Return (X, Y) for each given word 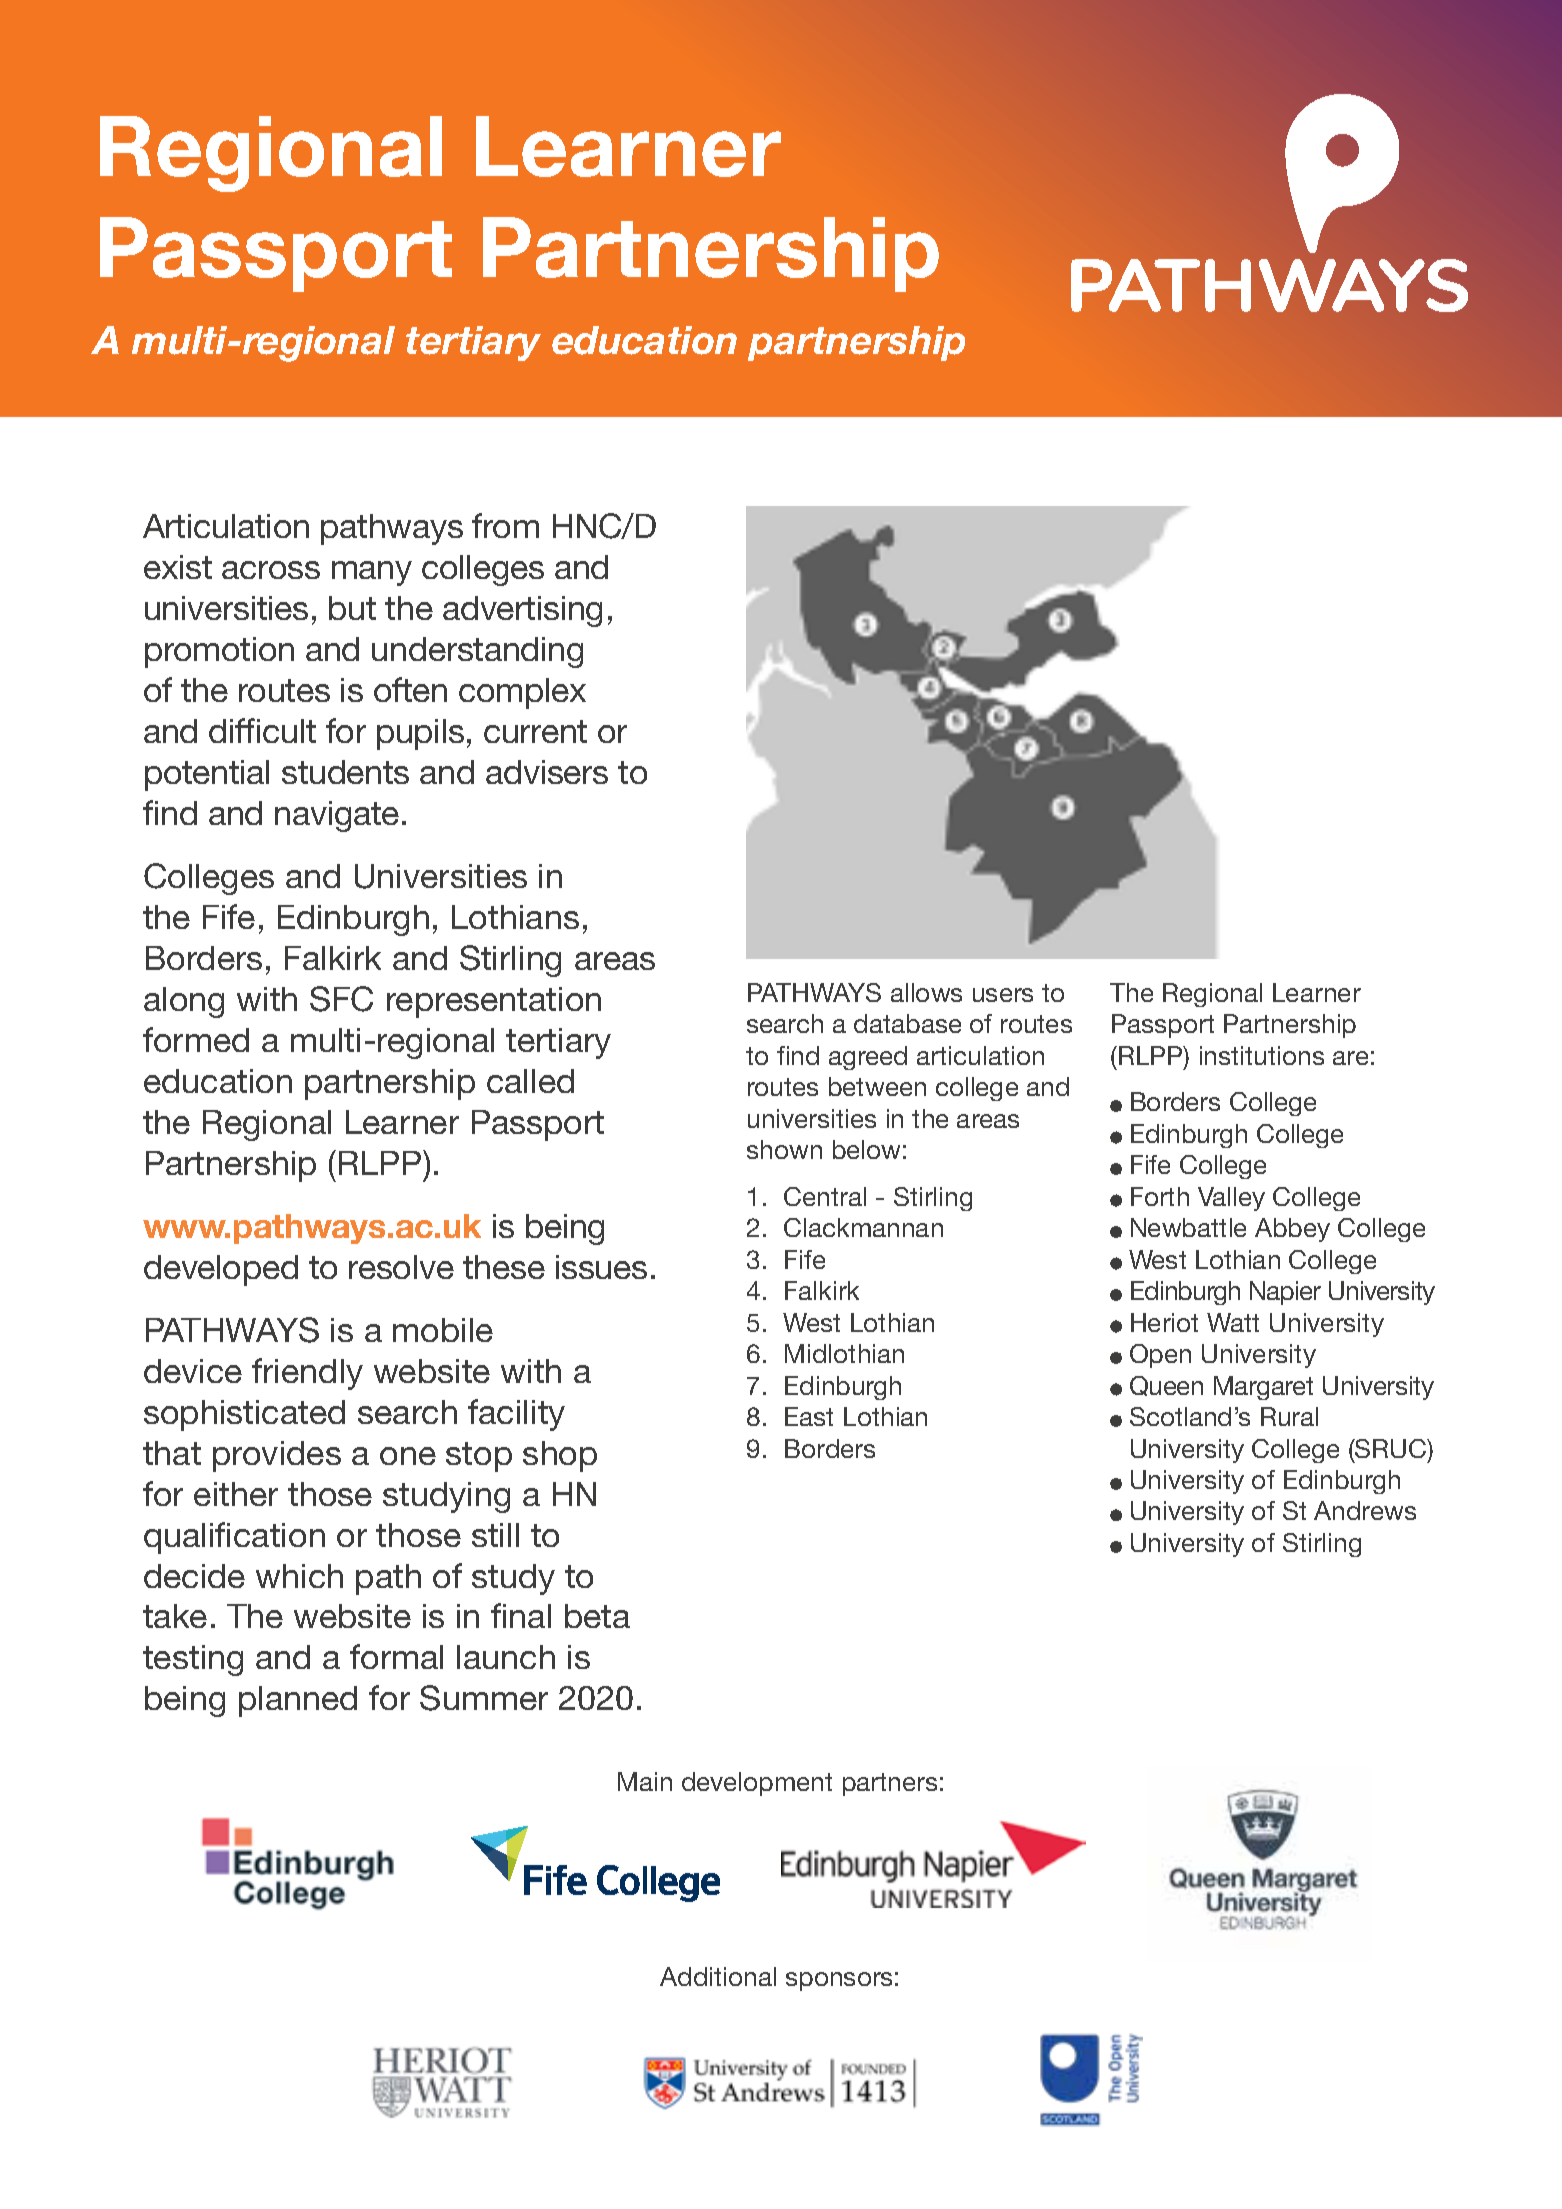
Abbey (1292, 1230)
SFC (341, 999)
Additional (718, 1976)
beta (597, 1616)
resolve (401, 1267)
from (505, 525)
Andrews (1365, 1510)
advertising (522, 611)
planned (298, 1701)
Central (825, 1196)
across (271, 570)
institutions (1262, 1055)
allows (926, 992)
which (299, 1576)
